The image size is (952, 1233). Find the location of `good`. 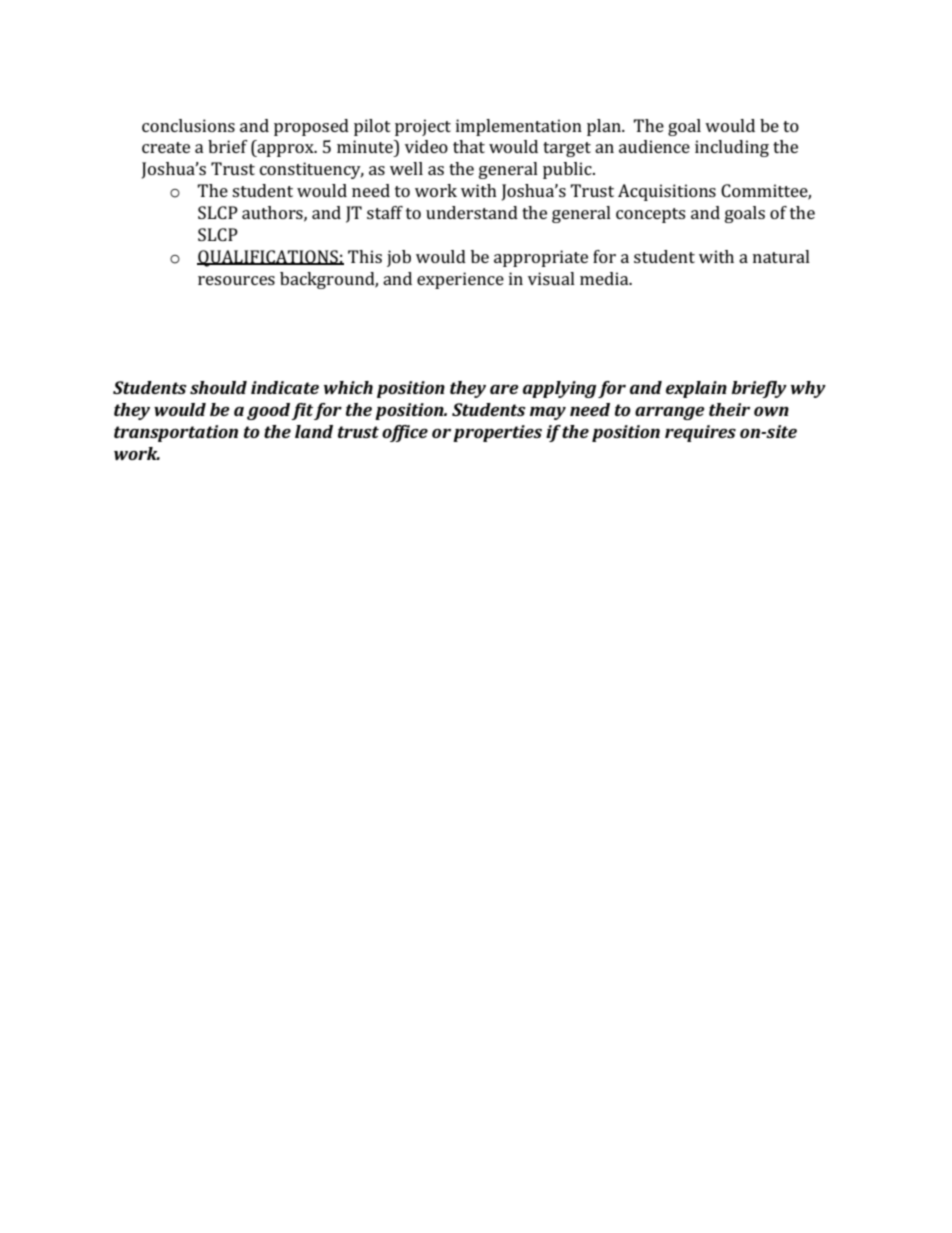

good is located at coordinates (269, 411).
